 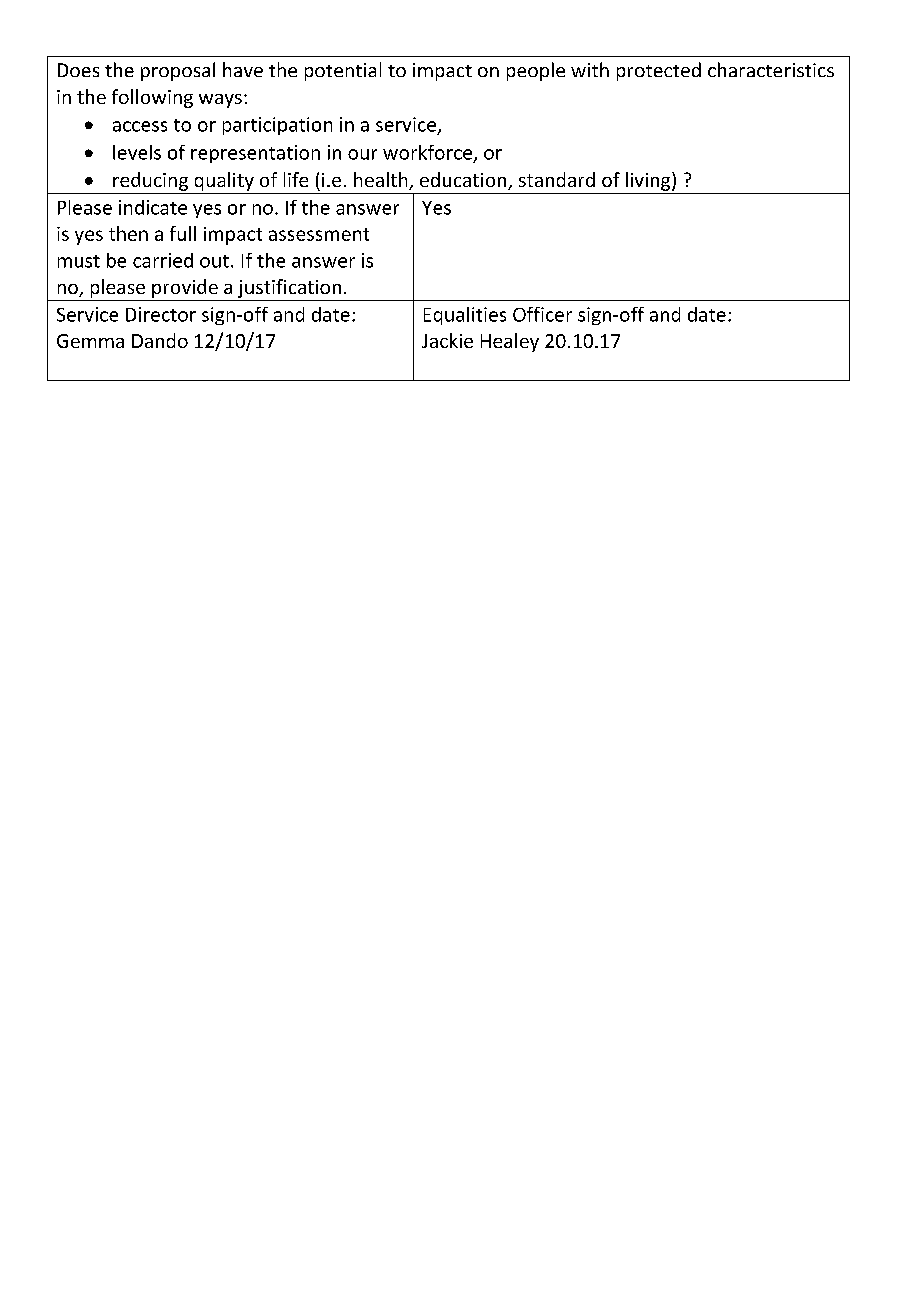 What do you see at coordinates (153, 207) in the screenshot?
I see `indicate` at bounding box center [153, 207].
